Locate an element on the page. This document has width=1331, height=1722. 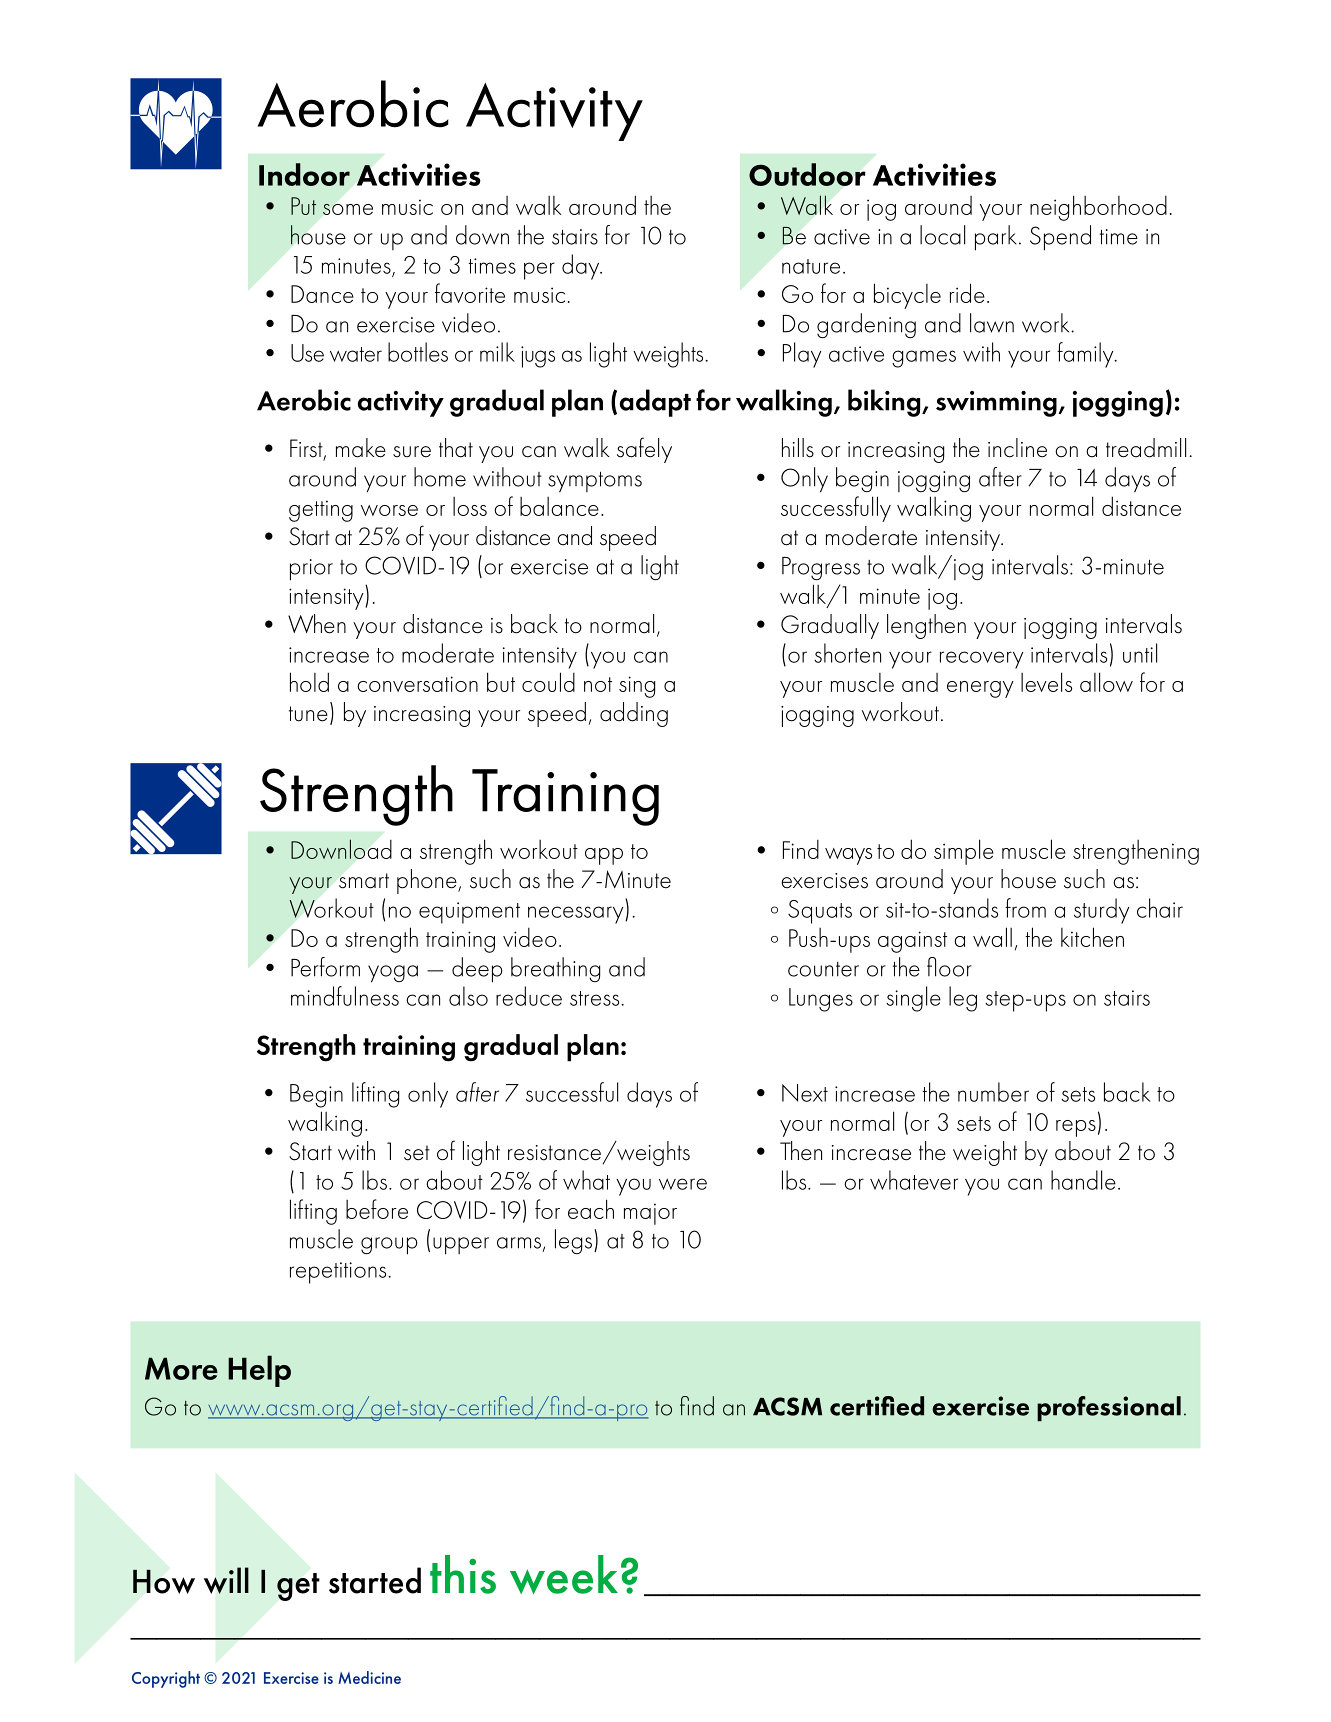
this is located at coordinates (463, 1574).
